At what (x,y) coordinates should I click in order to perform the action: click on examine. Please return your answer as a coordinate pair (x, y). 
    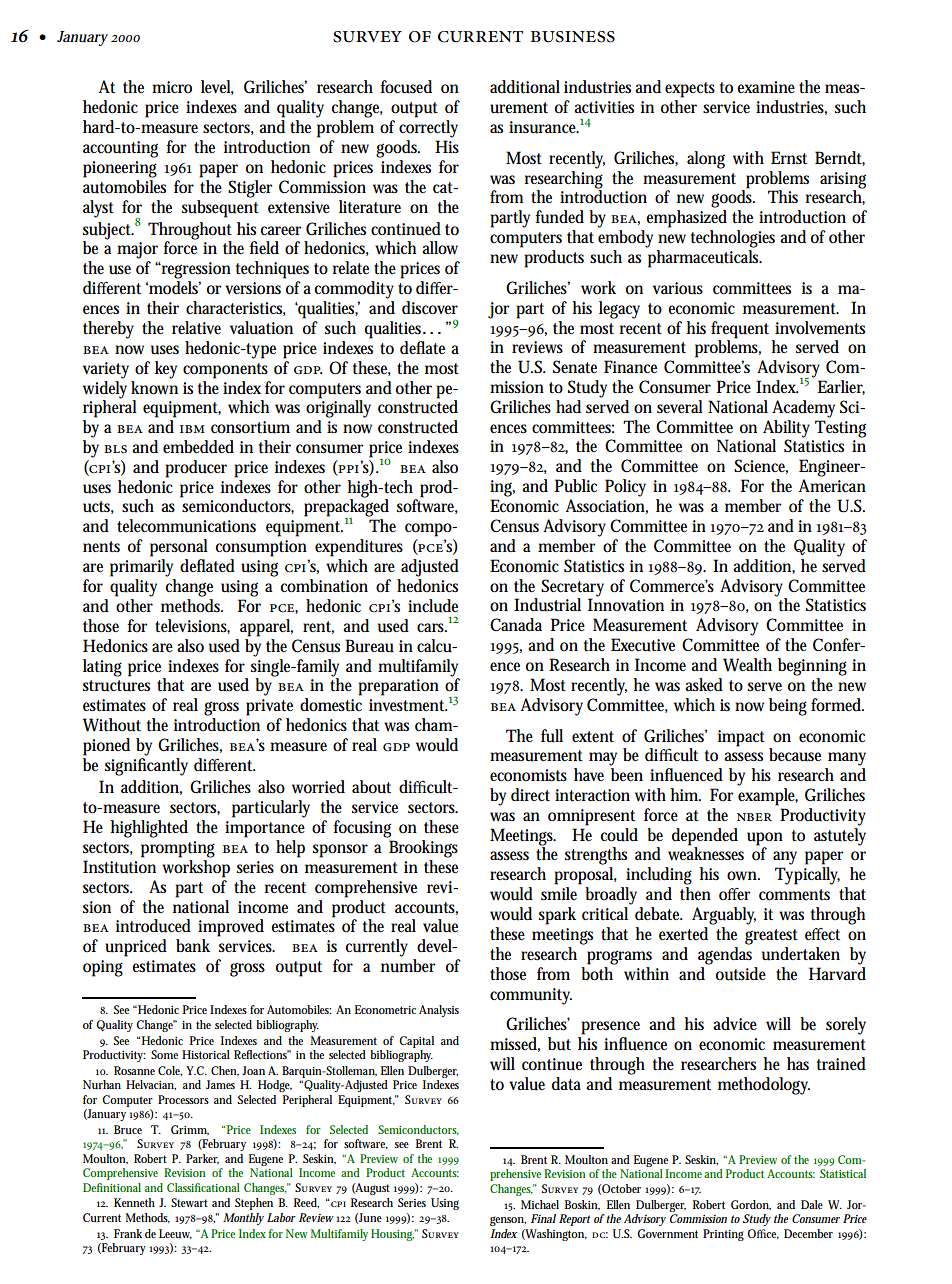
    Looking at the image, I should click on (766, 87).
